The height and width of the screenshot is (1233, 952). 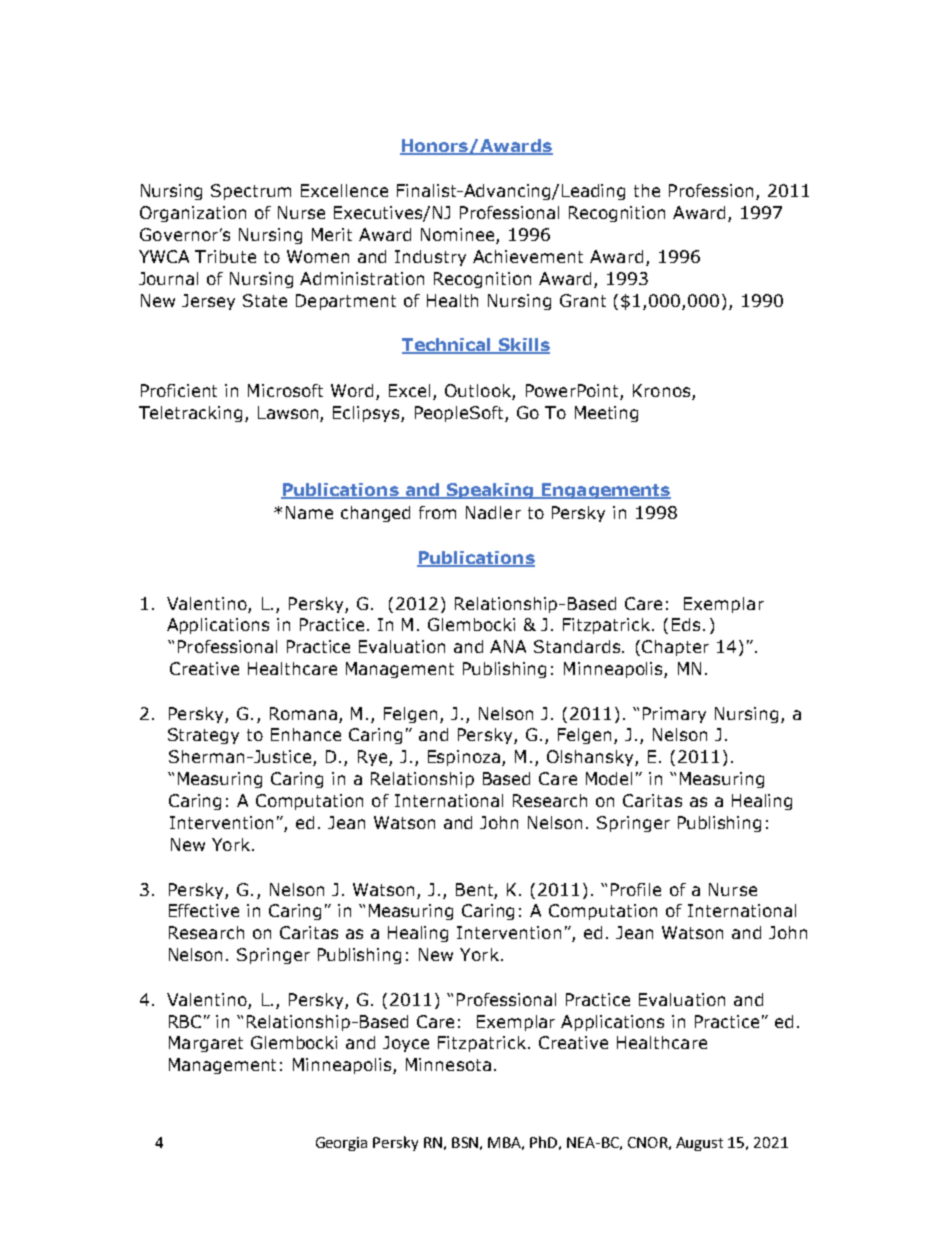 What do you see at coordinates (251, 192) in the screenshot?
I see `Spectrum` at bounding box center [251, 192].
